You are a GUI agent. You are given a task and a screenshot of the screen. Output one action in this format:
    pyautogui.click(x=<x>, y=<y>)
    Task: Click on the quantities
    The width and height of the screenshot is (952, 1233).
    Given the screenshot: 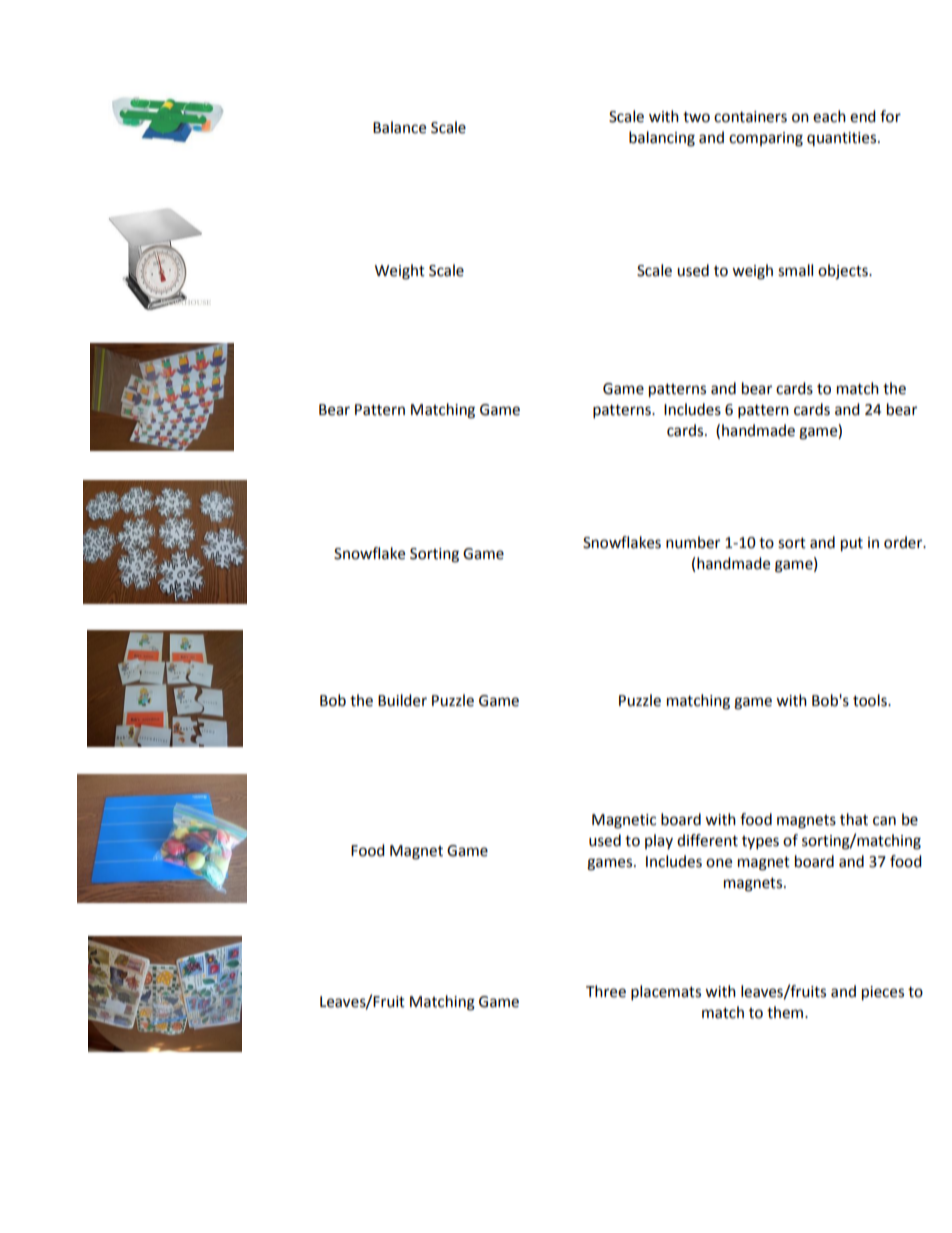 What is the action you would take?
    pyautogui.click(x=843, y=139)
